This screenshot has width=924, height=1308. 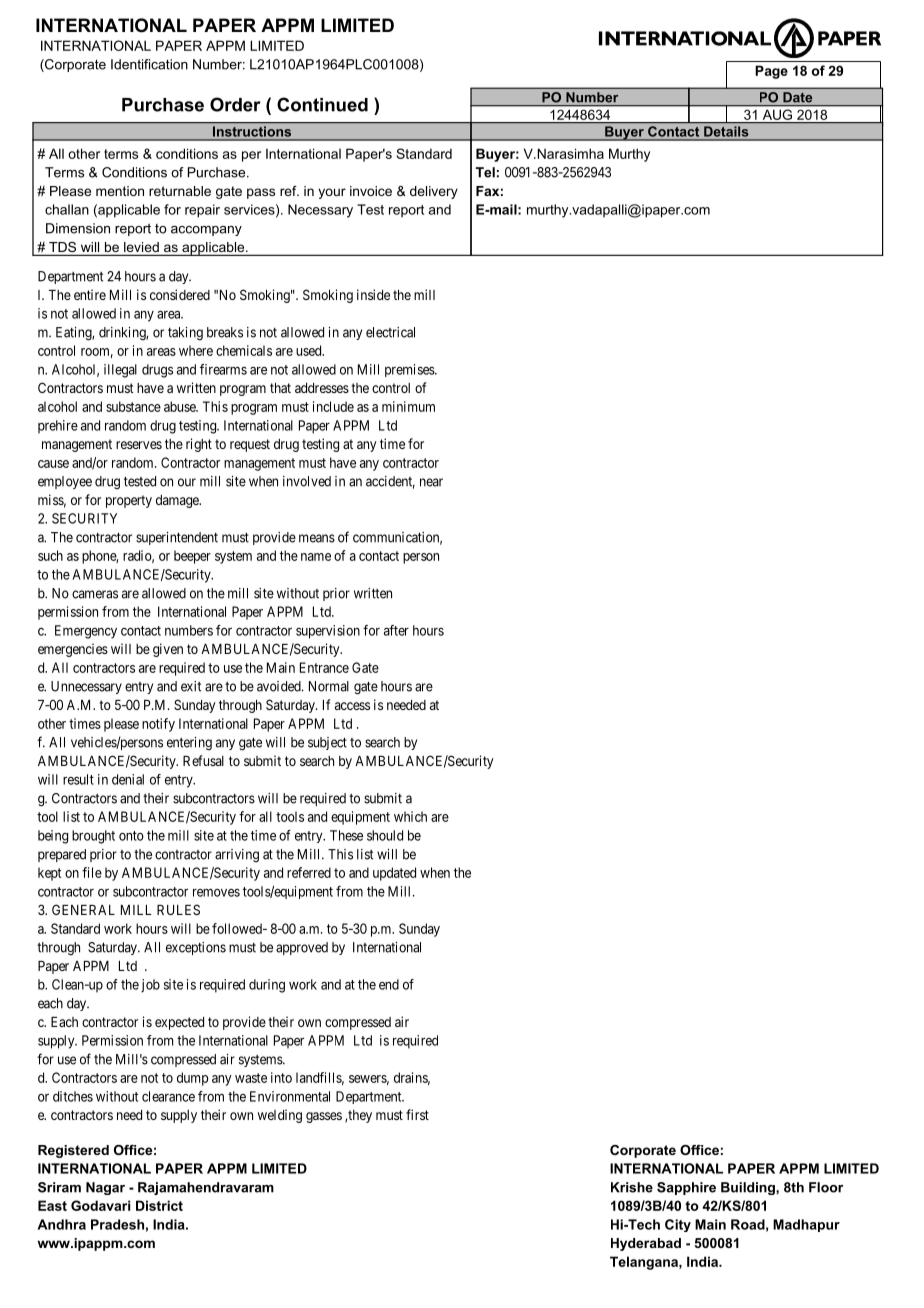 What do you see at coordinates (410, 816) in the screenshot?
I see `which` at bounding box center [410, 816].
